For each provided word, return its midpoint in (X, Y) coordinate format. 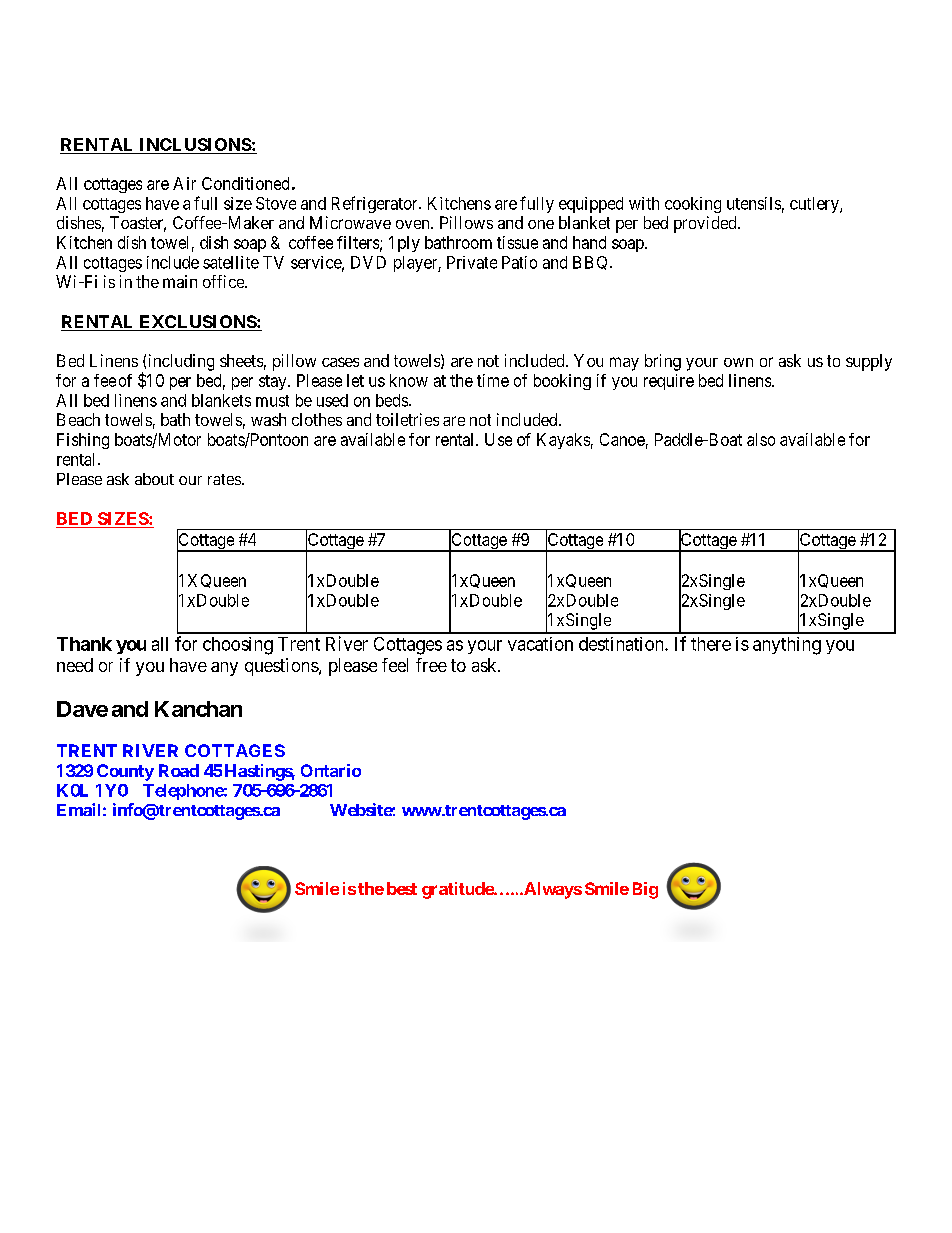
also (761, 439)
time (493, 380)
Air (184, 183)
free (431, 665)
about (154, 479)
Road (179, 770)
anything (787, 646)
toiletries (407, 419)
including (181, 362)
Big (645, 890)
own (738, 362)
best (402, 888)
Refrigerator (376, 204)
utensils (754, 203)
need (75, 665)
